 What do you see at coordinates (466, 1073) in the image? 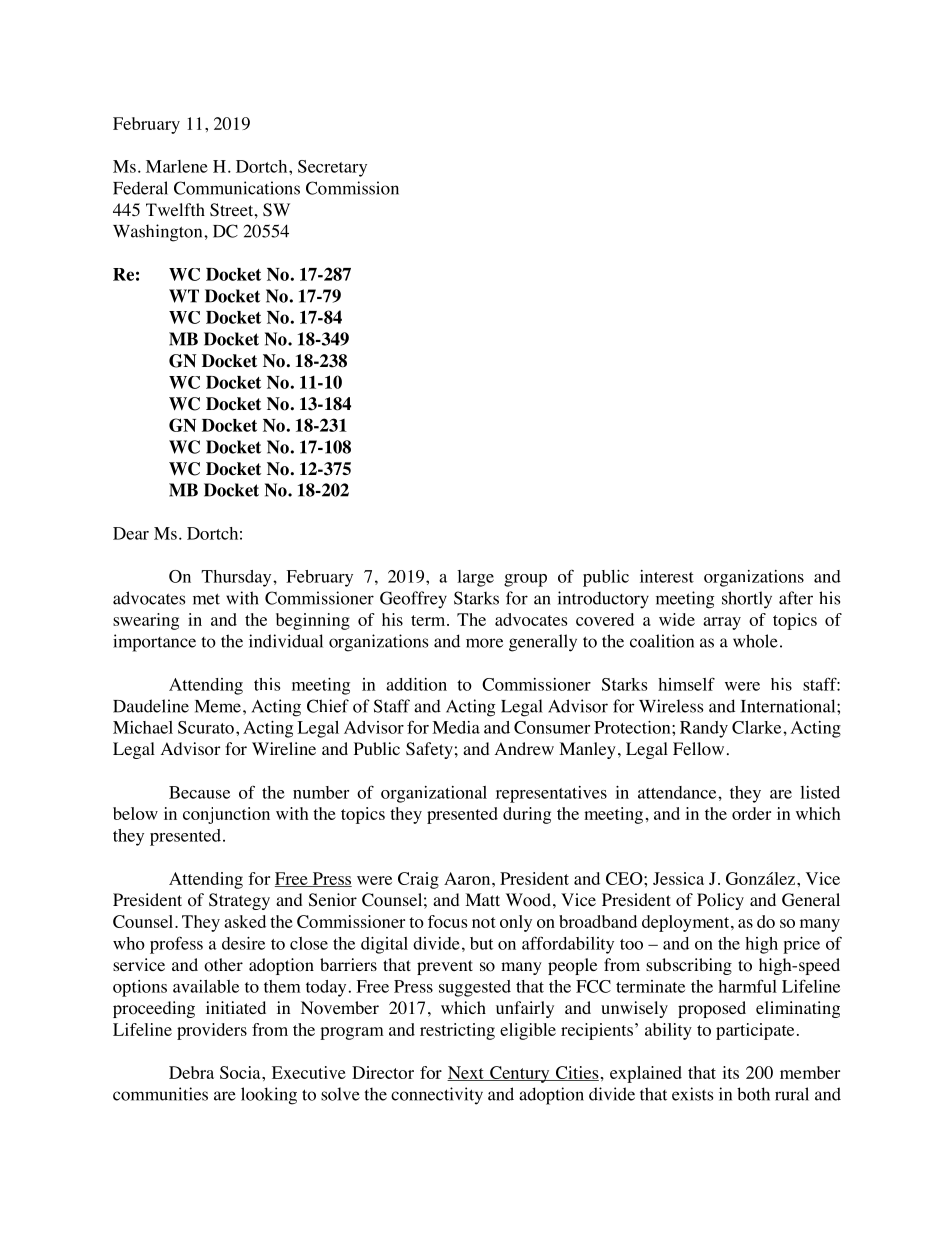
I see `Next` at bounding box center [466, 1073].
